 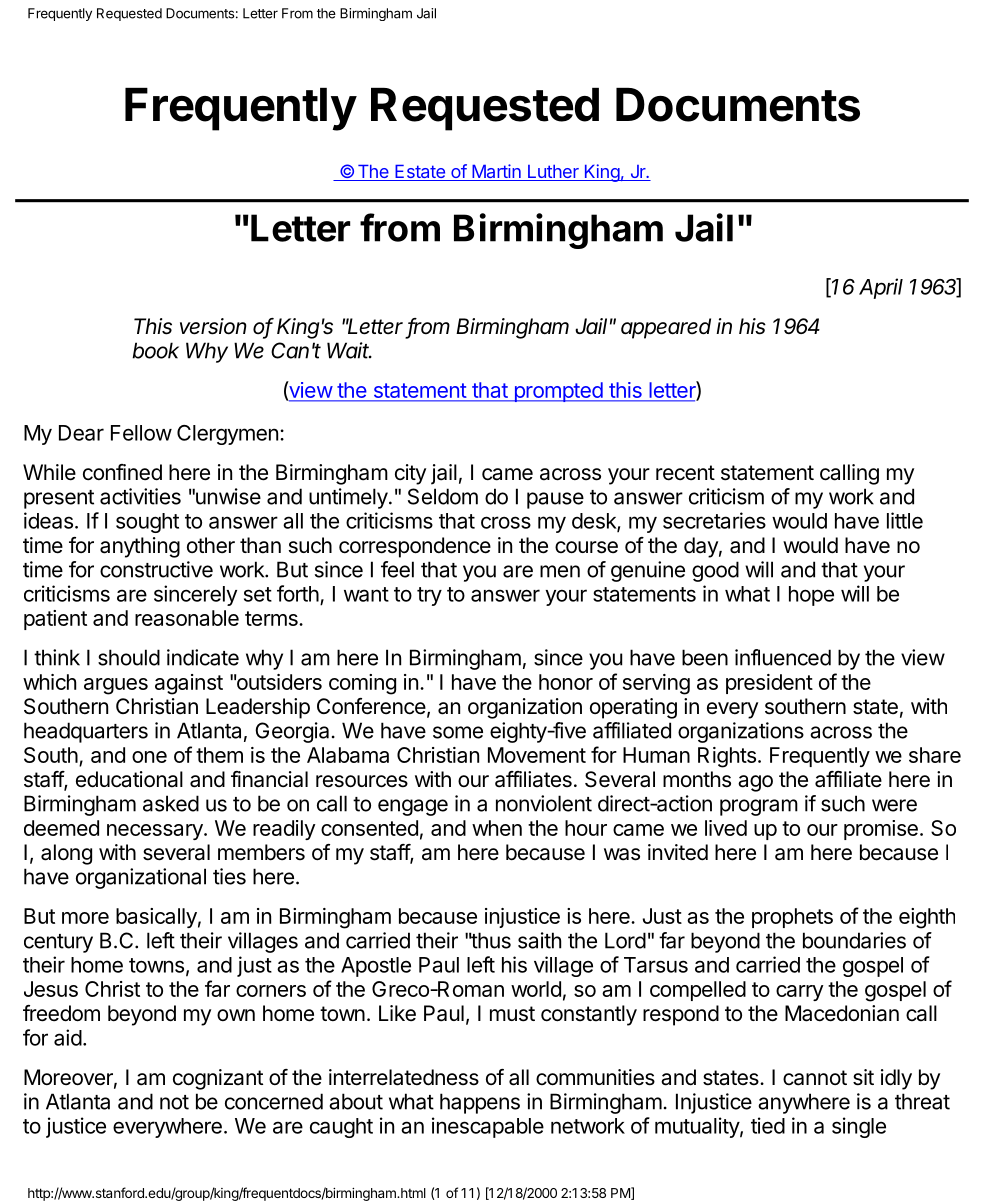 What do you see at coordinates (566, 682) in the screenshot?
I see `honor` at bounding box center [566, 682].
